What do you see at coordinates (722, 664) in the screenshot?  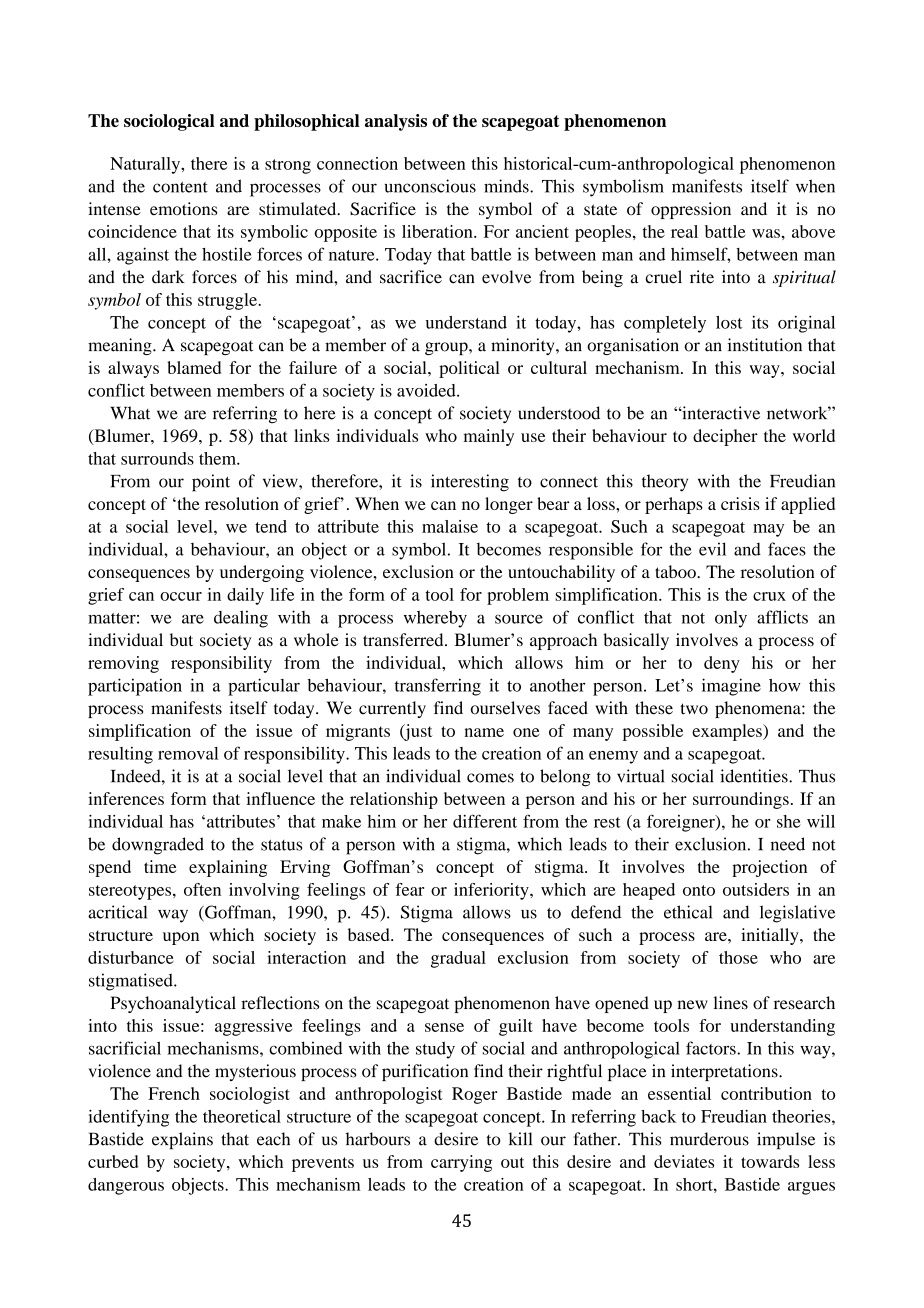 I see `deny` at bounding box center [722, 664].
